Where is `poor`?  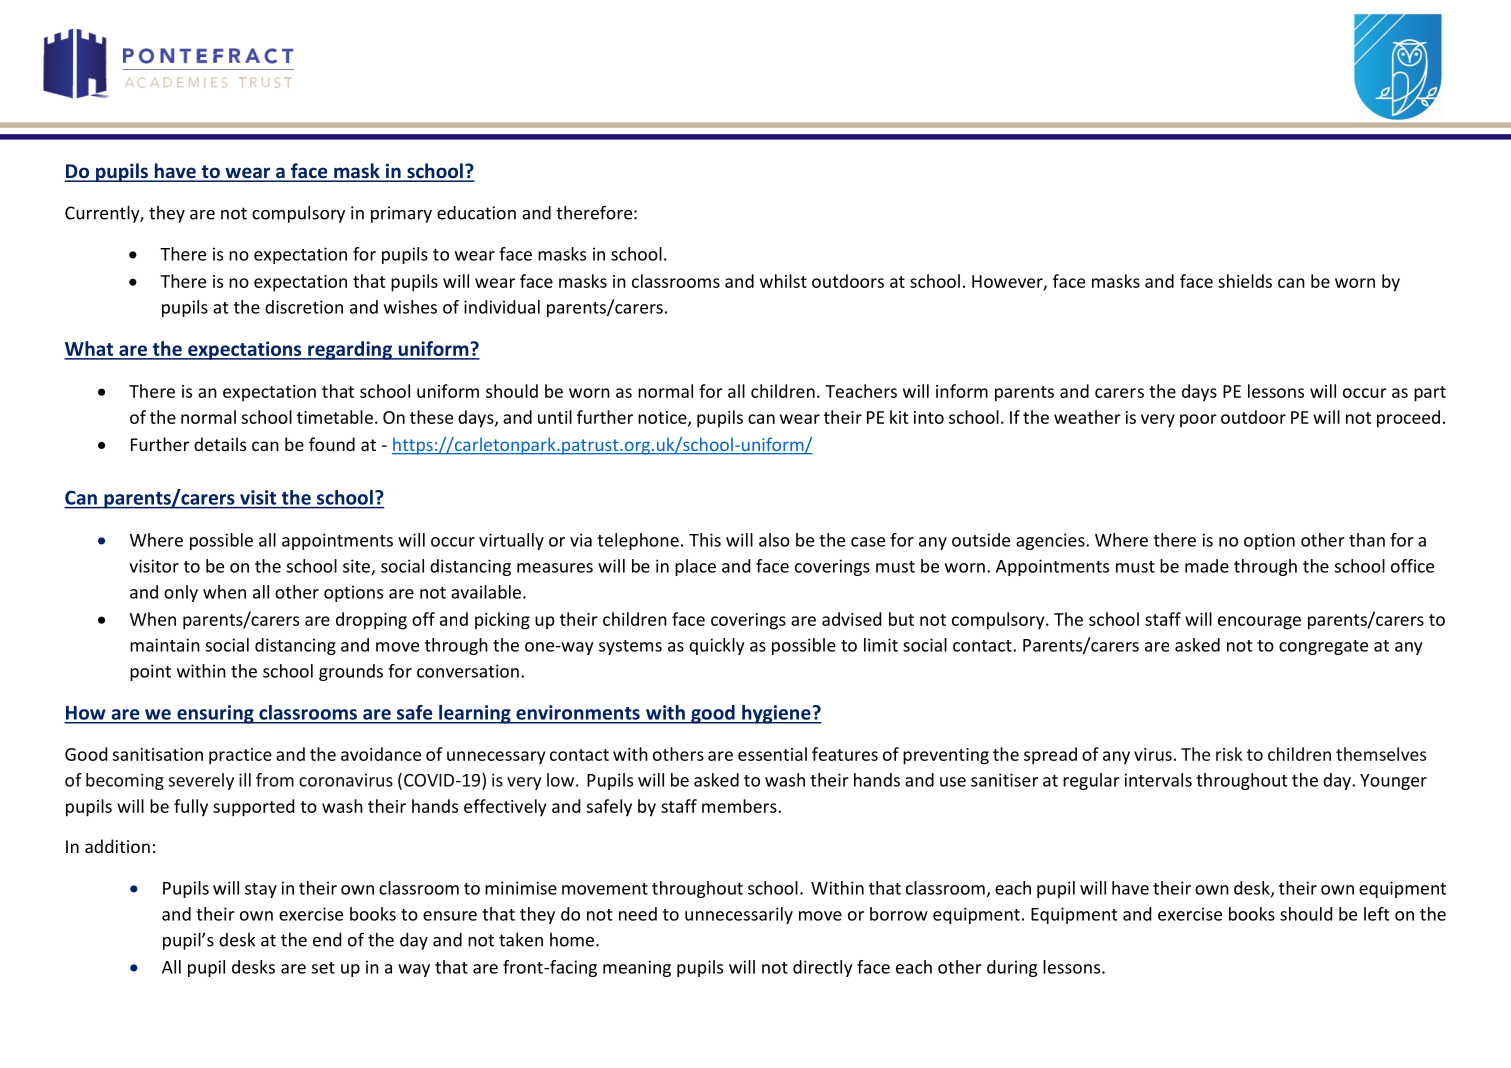 poor is located at coordinates (1198, 420).
